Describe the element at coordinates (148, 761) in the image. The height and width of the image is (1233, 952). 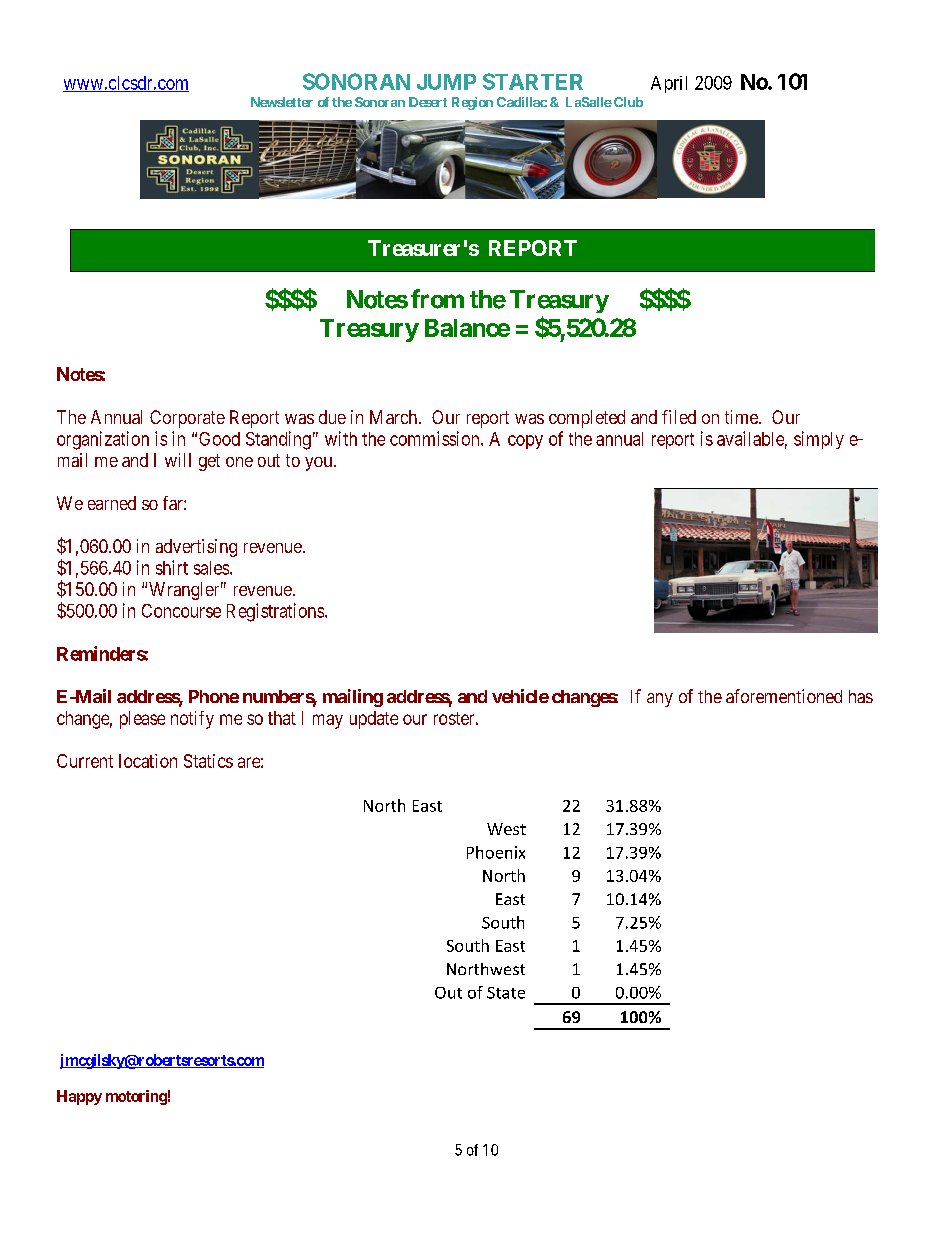
I see `location` at that location.
